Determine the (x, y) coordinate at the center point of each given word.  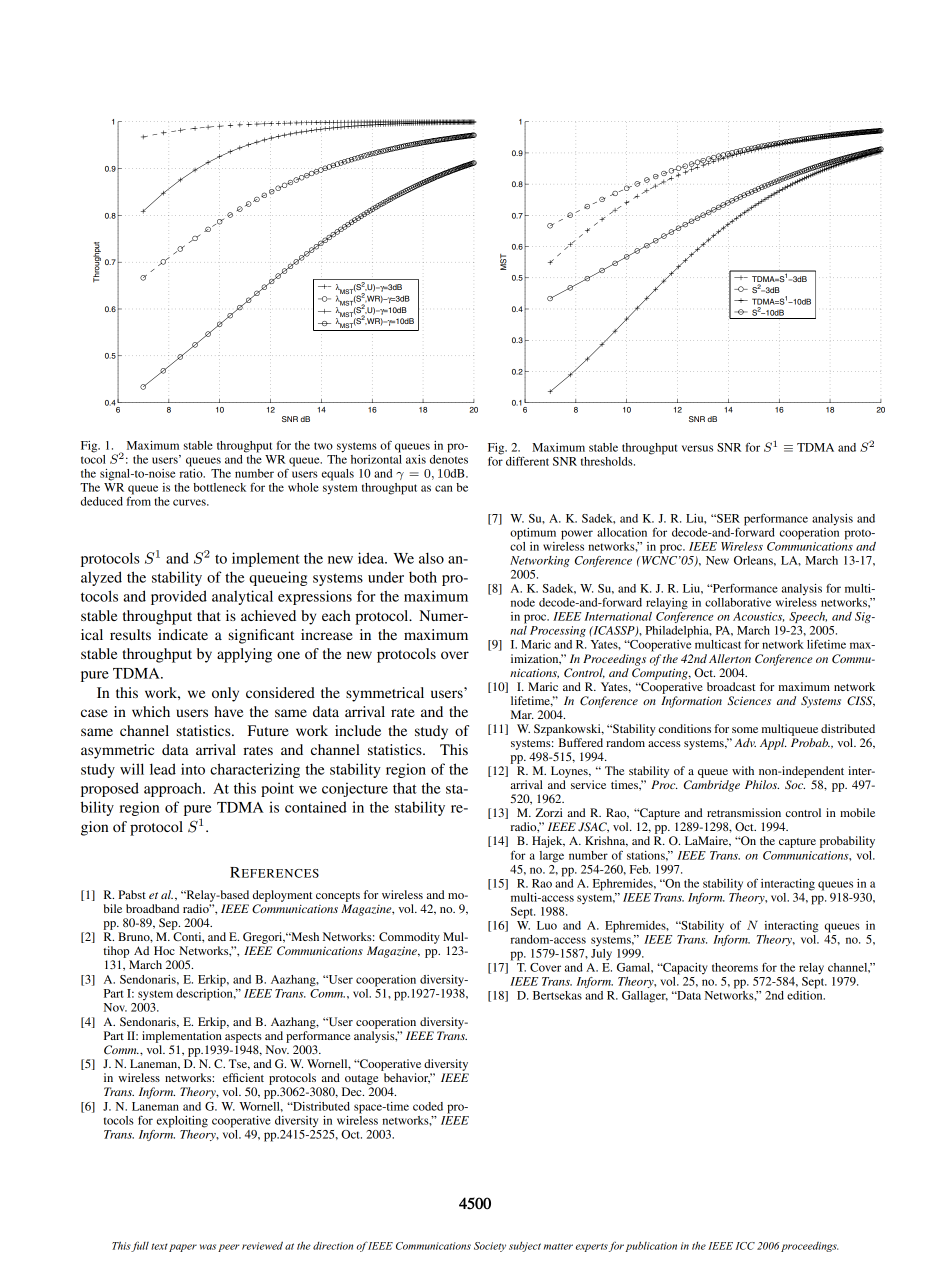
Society (490, 1247)
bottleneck (219, 487)
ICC (745, 1246)
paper (183, 1248)
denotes (449, 458)
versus (697, 448)
